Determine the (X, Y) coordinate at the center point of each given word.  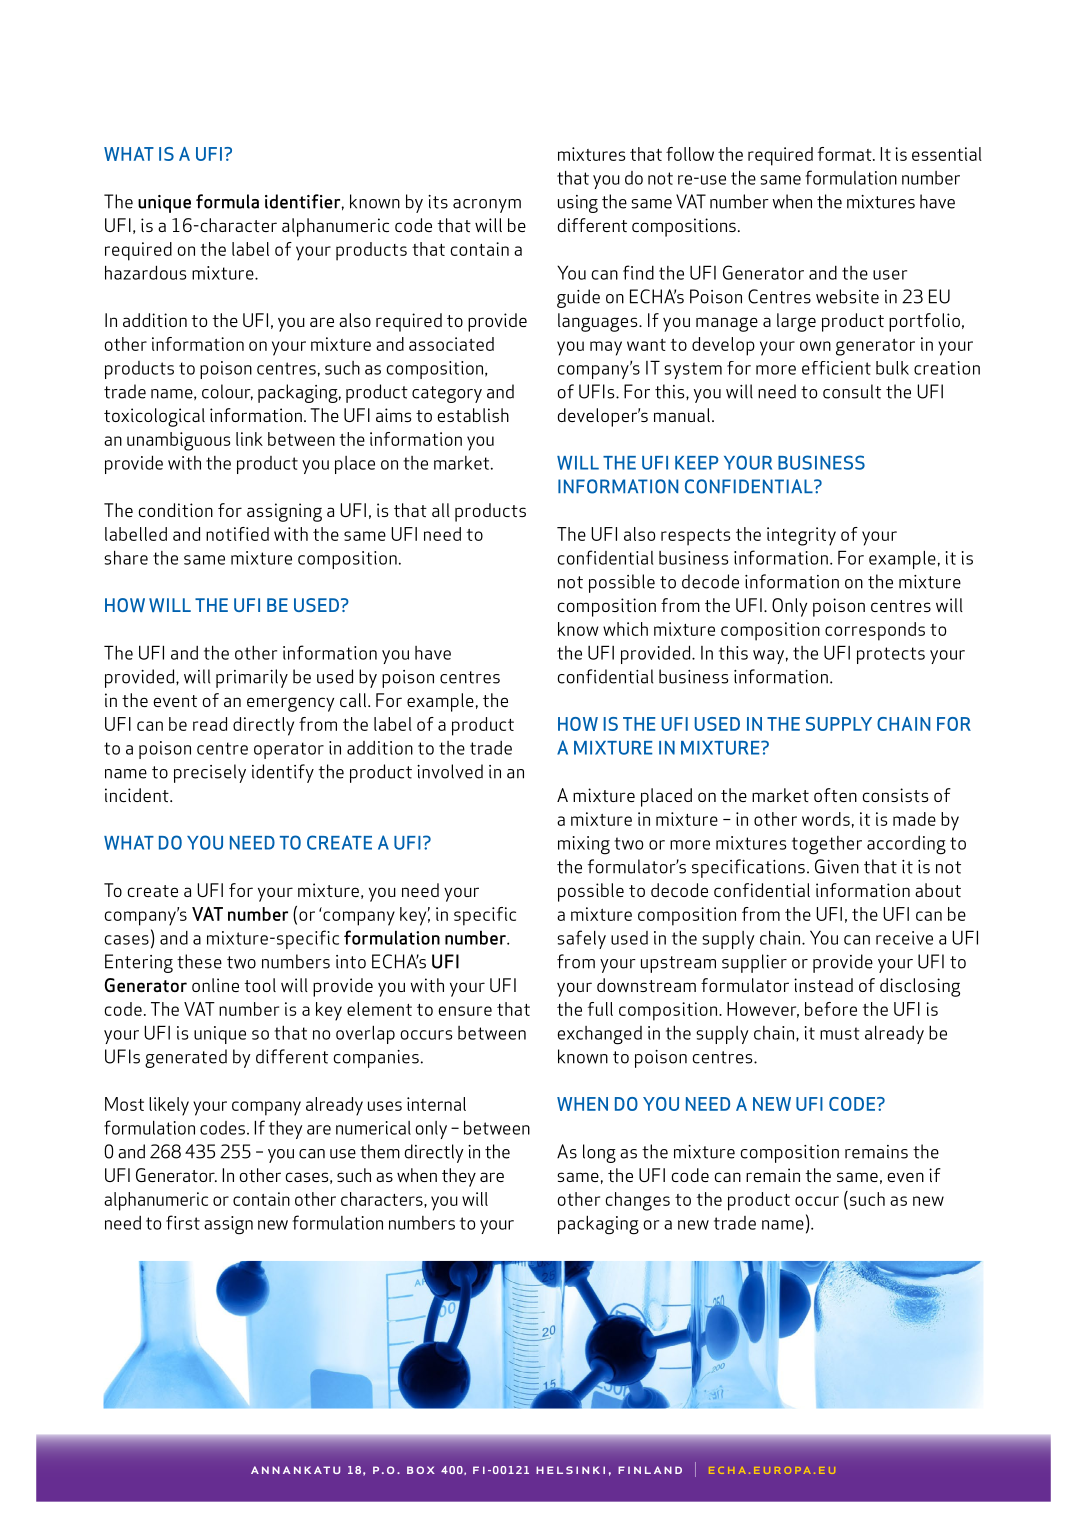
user (890, 275)
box (421, 1470)
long (599, 1153)
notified (237, 534)
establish (473, 415)
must (840, 1033)
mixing (584, 845)
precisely (210, 773)
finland (650, 1470)
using (578, 204)
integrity (801, 536)
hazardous (145, 272)
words (826, 819)
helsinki (570, 1470)
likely (169, 1106)
